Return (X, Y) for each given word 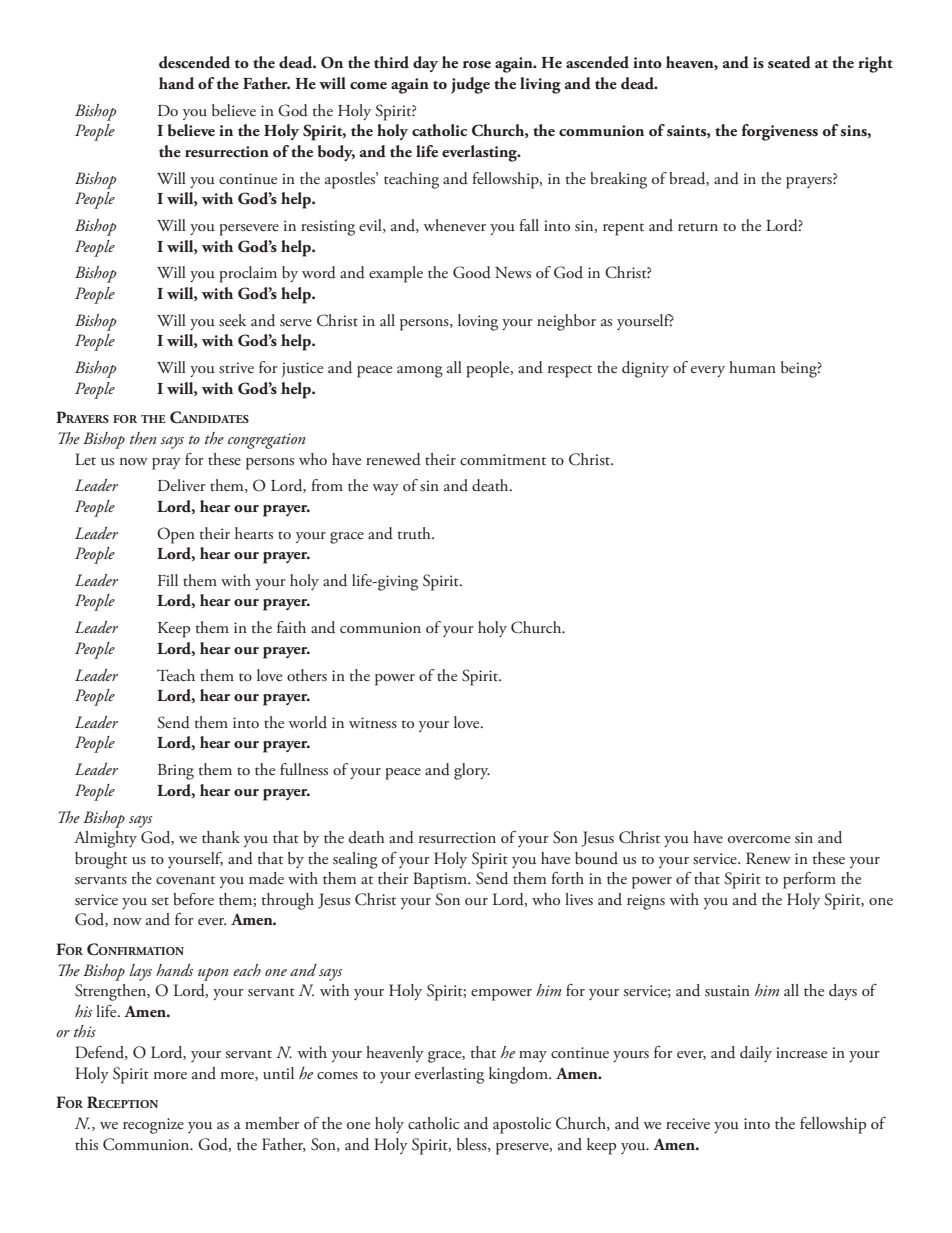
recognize (153, 1126)
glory (472, 771)
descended (194, 62)
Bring (176, 772)
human (752, 367)
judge (470, 85)
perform (809, 880)
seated (789, 62)
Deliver (182, 485)
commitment (503, 459)
